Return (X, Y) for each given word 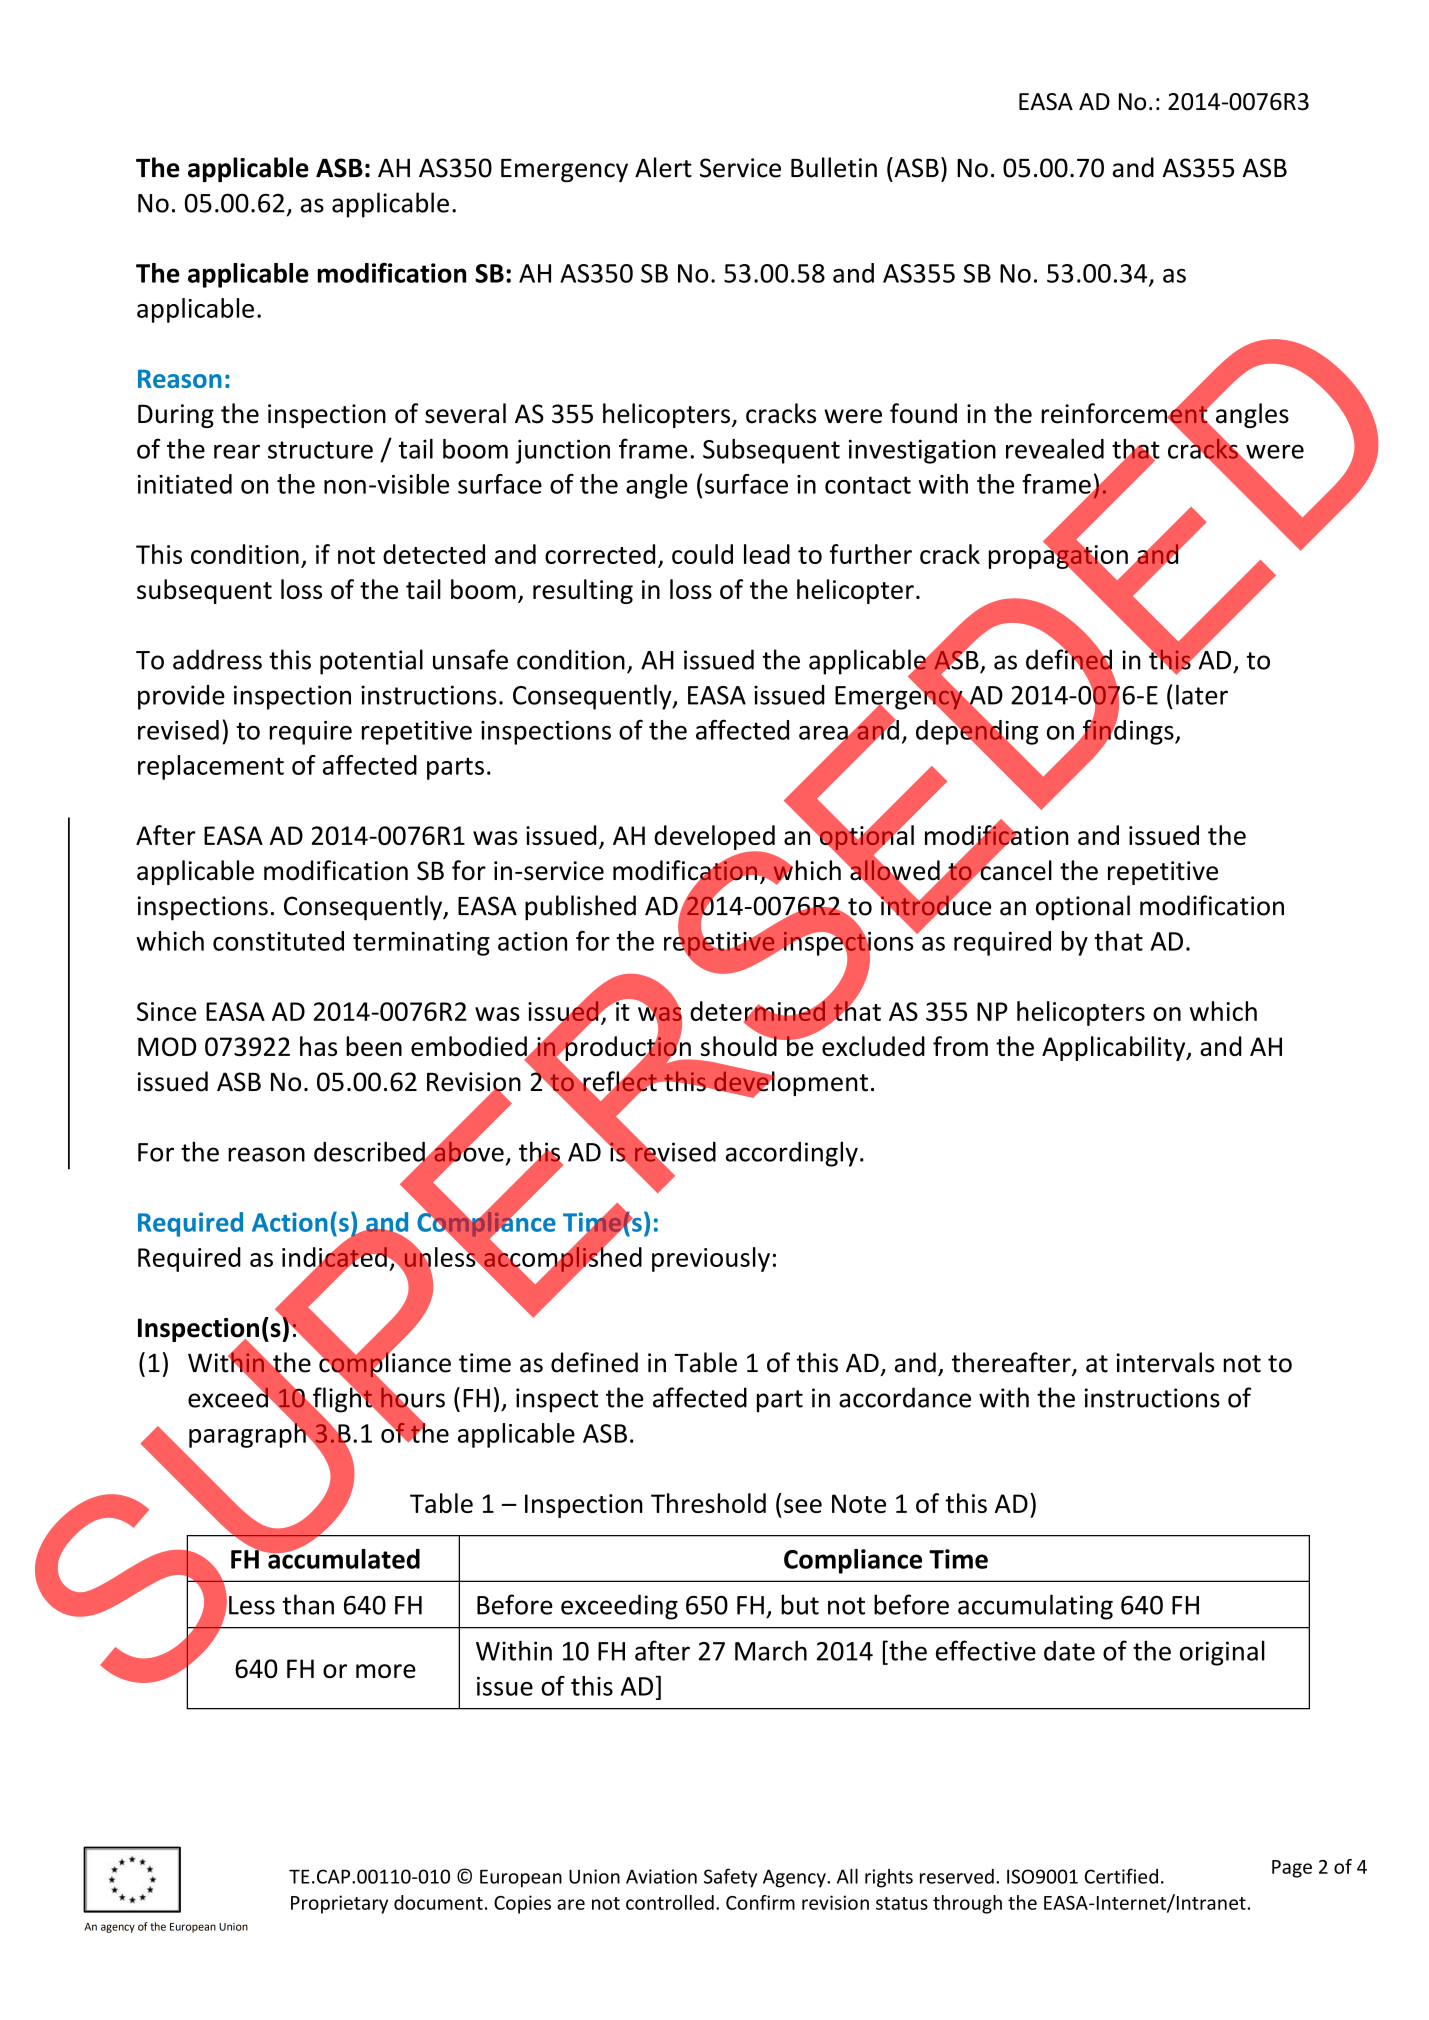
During (176, 416)
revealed (1055, 449)
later (1202, 694)
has (318, 1046)
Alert (663, 167)
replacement (211, 767)
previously (711, 1259)
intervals (1165, 1362)
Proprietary (339, 1904)
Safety (730, 1878)
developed (714, 838)
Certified (1121, 1876)
